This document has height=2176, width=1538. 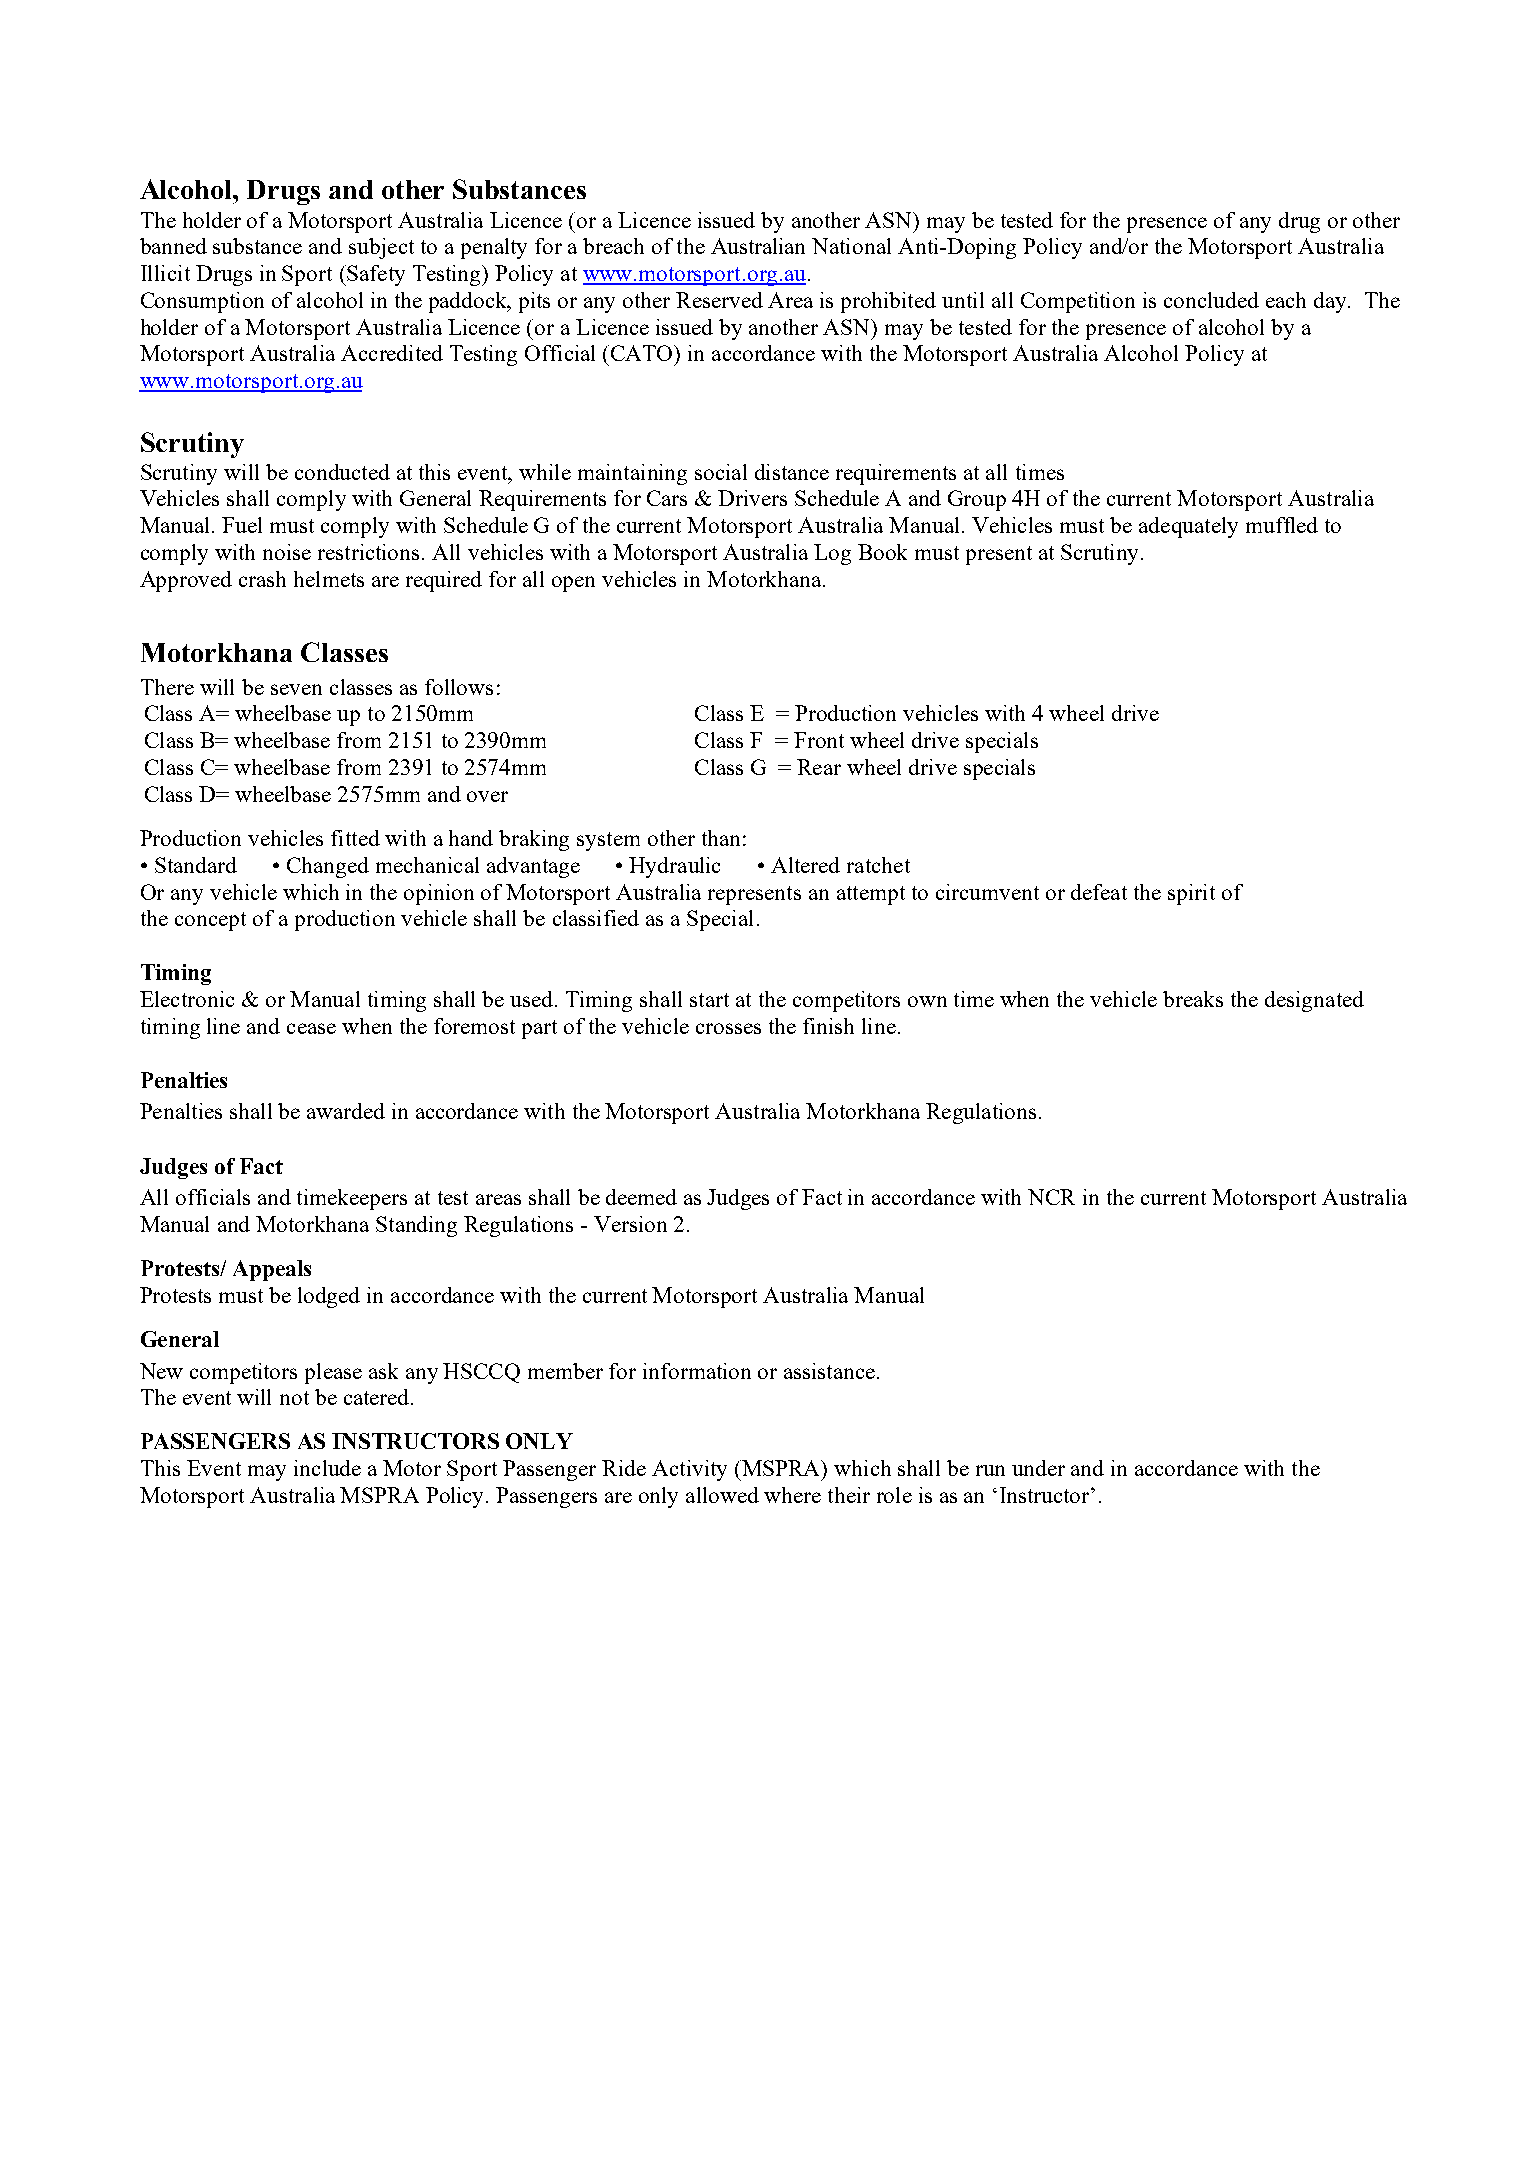 What do you see at coordinates (327, 1468) in the document?
I see `include` at bounding box center [327, 1468].
